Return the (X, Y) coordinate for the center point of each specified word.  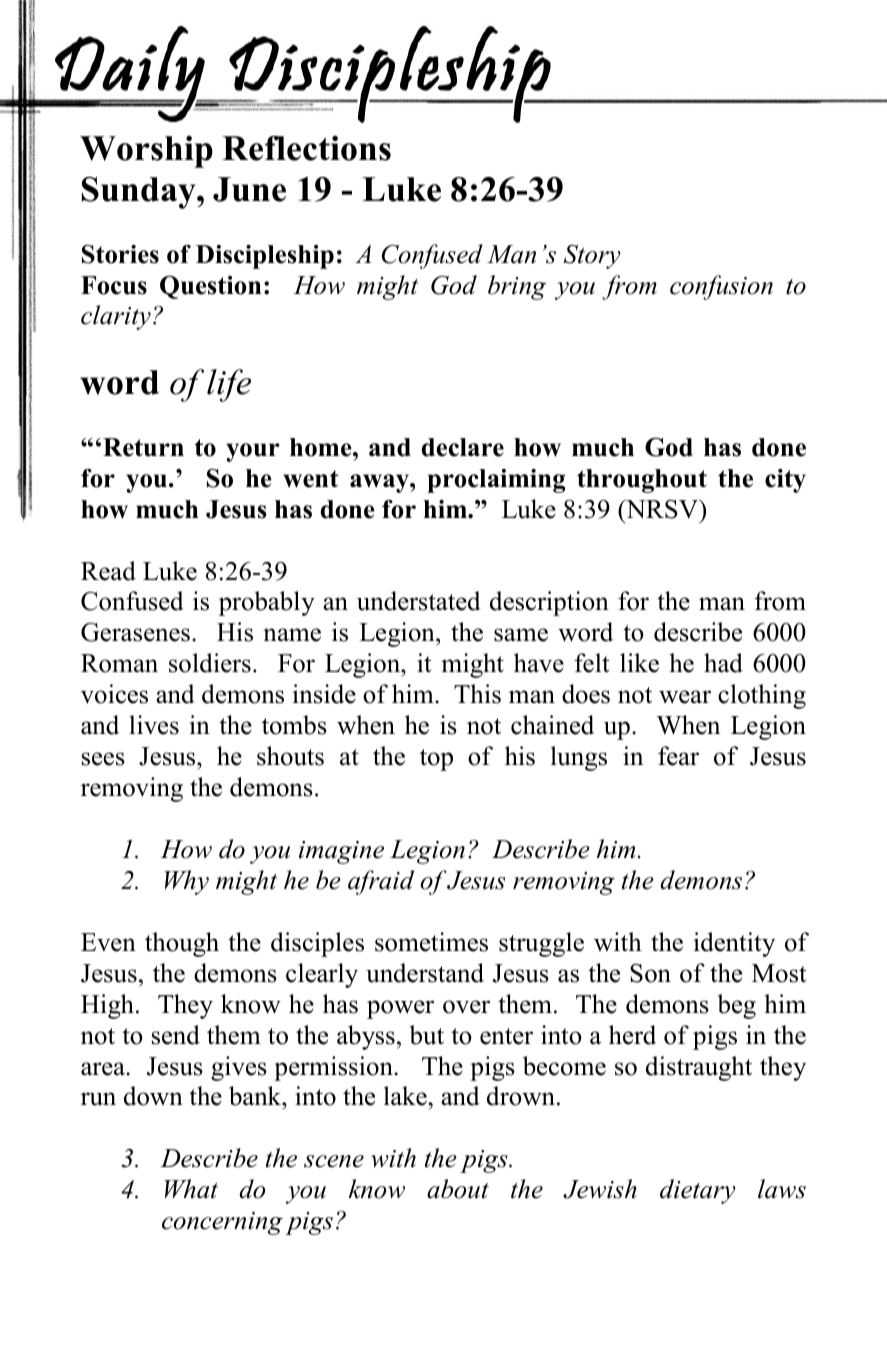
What (191, 1189)
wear (685, 697)
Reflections (306, 148)
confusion (721, 287)
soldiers (210, 663)
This (477, 694)
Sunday (140, 192)
